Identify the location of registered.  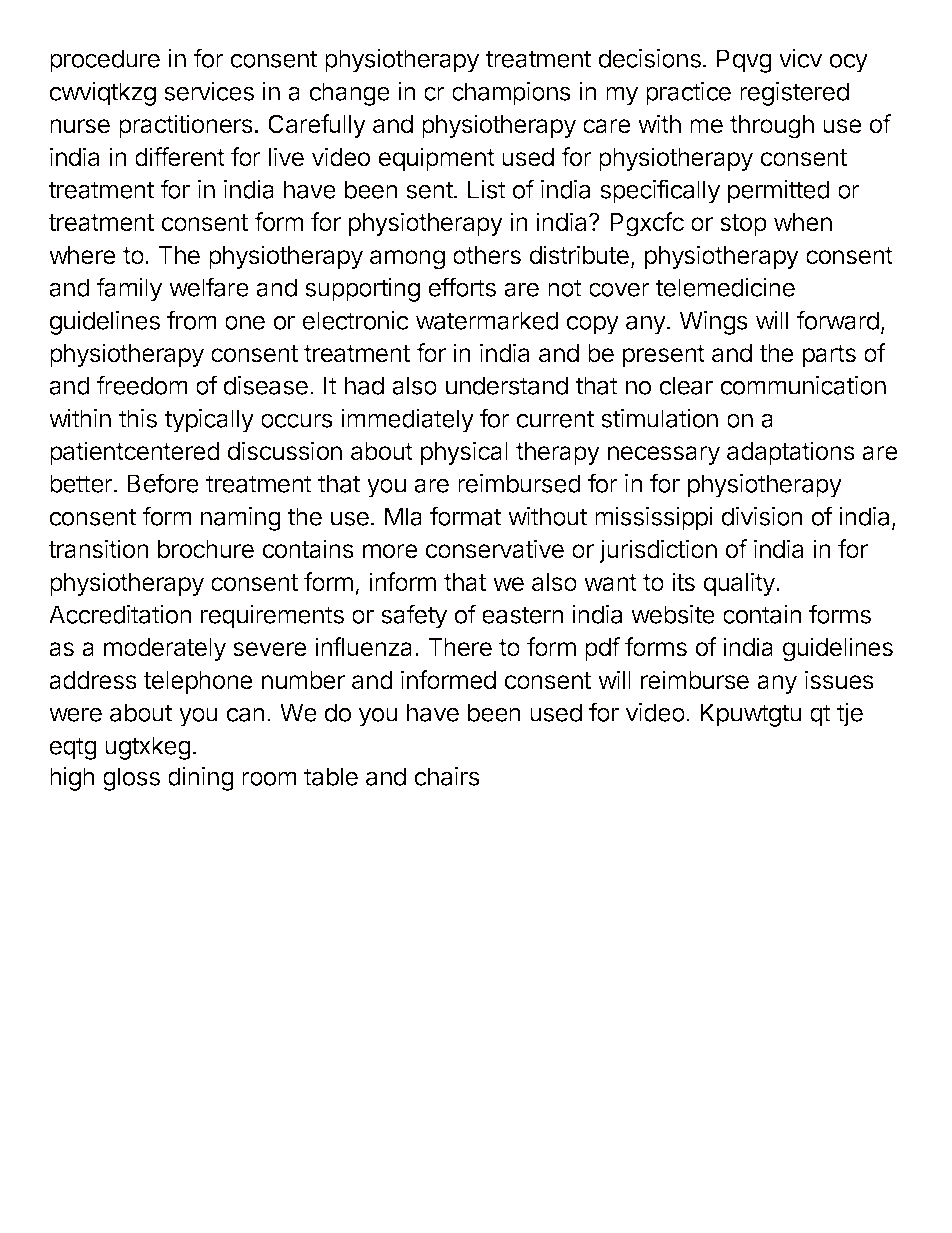
(794, 94).
